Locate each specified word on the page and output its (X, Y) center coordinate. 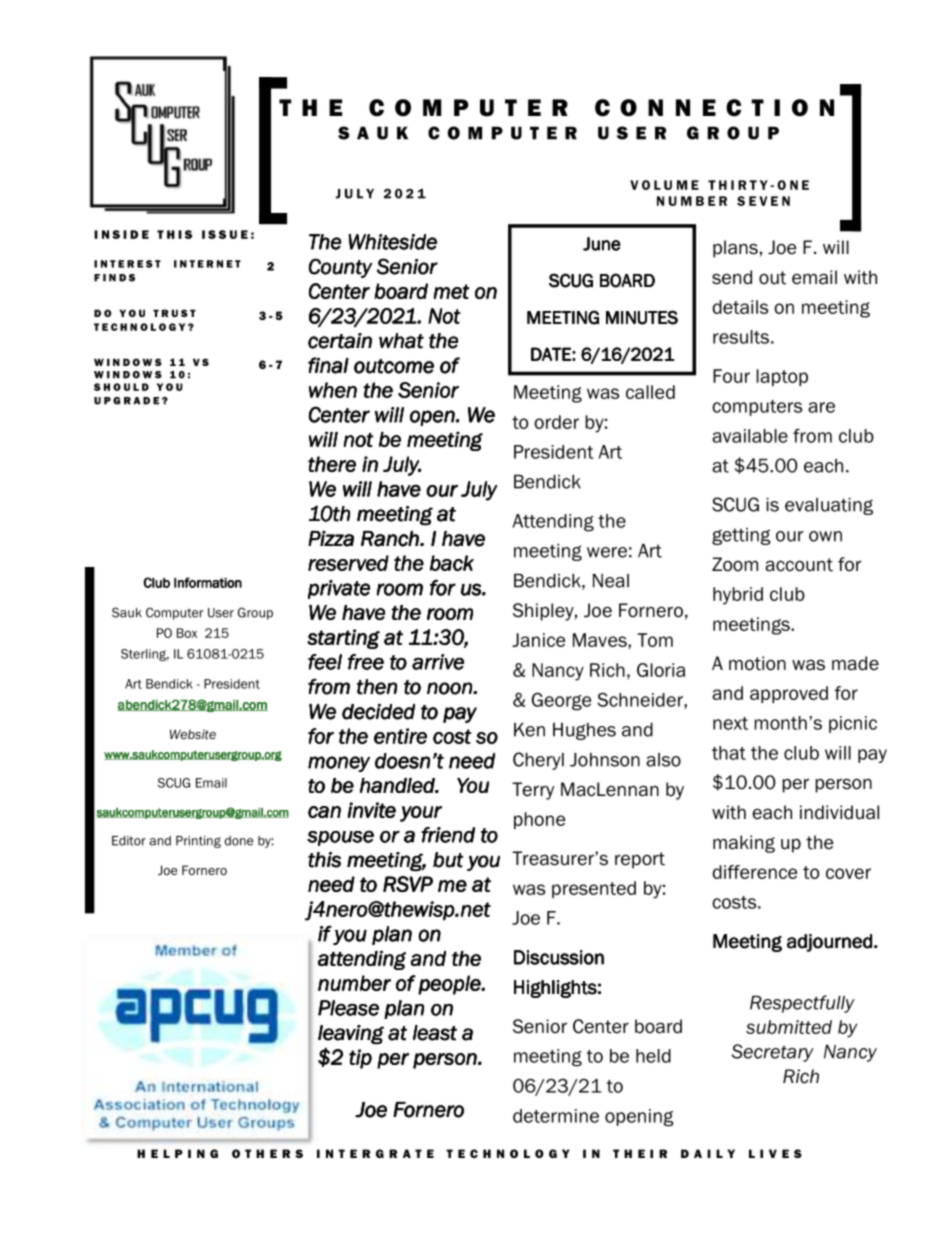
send (732, 277)
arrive (438, 662)
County (340, 268)
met (452, 291)
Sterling (145, 655)
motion (757, 663)
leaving (351, 1035)
